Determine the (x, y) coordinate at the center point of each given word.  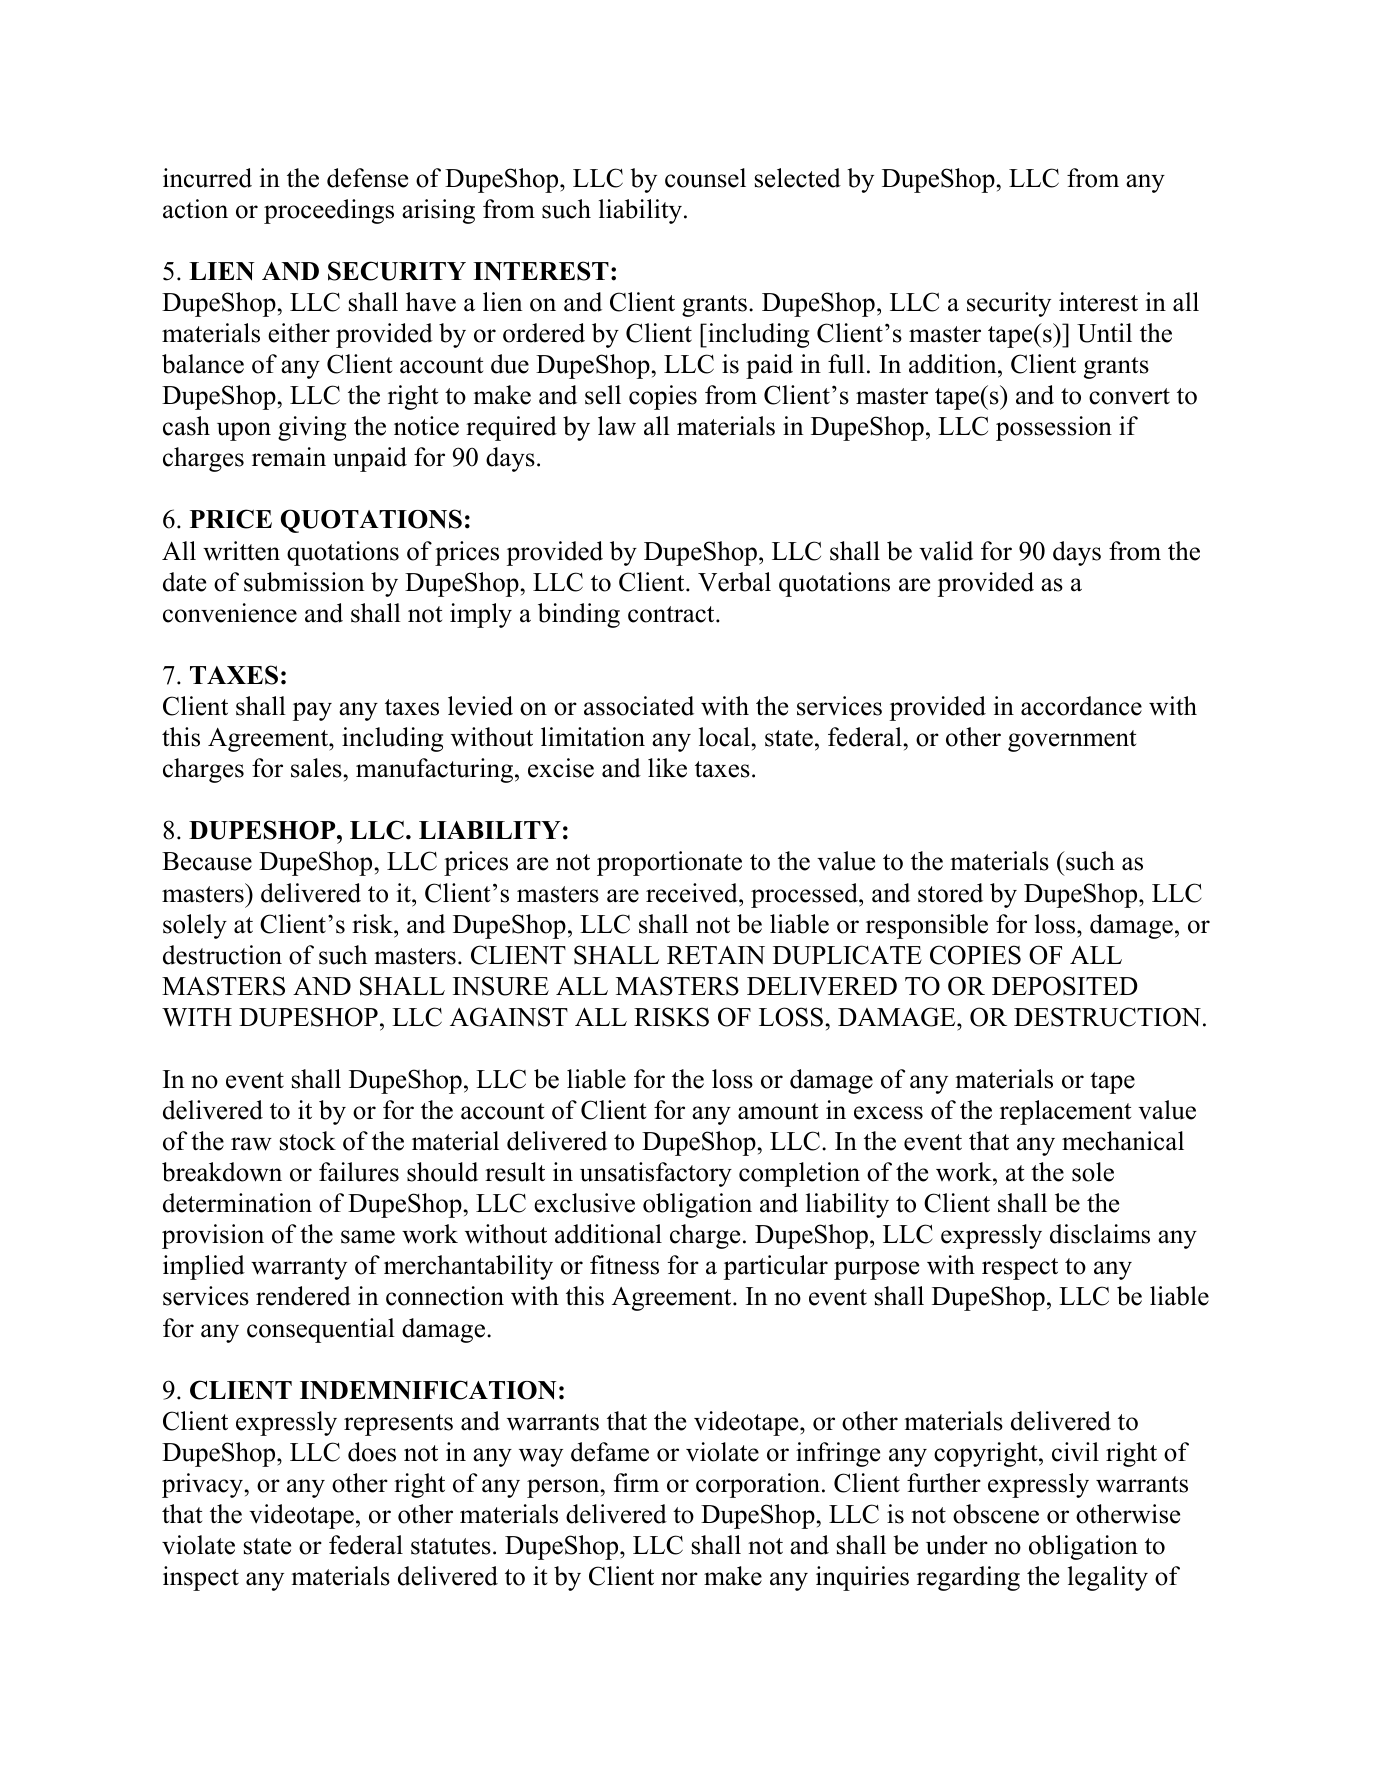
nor (679, 1579)
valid (946, 551)
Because (207, 861)
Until (1104, 333)
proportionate (669, 863)
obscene (996, 1514)
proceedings (329, 211)
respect (1020, 1269)
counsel (705, 178)
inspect (201, 1578)
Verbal (734, 582)
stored (950, 893)
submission (304, 582)
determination (237, 1203)
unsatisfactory (656, 1174)
